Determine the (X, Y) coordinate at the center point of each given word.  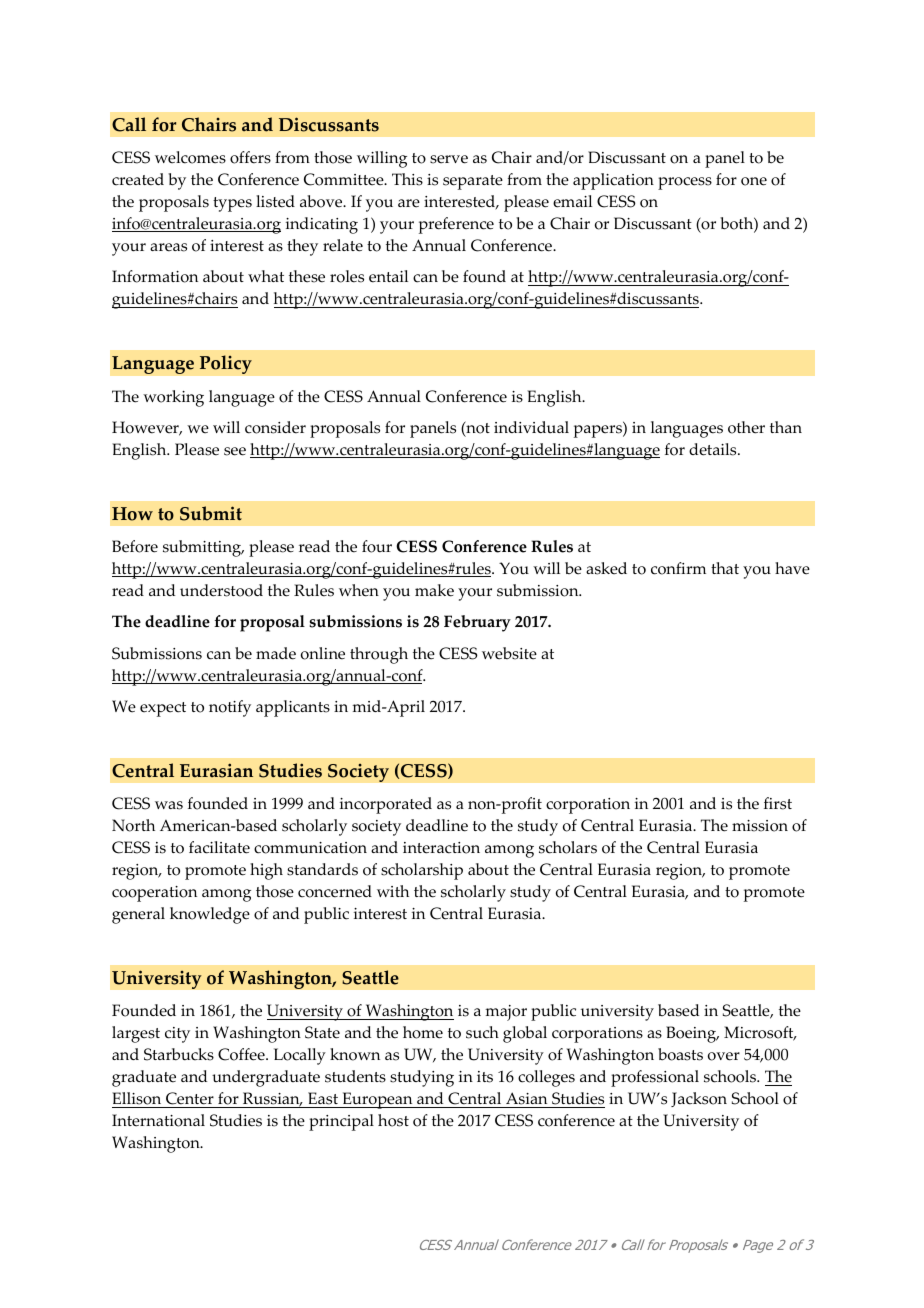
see (235, 451)
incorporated (386, 805)
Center (190, 1100)
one (754, 181)
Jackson (699, 1099)
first (778, 803)
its (485, 1077)
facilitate (219, 847)
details (714, 449)
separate (473, 182)
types (232, 204)
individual (531, 427)
